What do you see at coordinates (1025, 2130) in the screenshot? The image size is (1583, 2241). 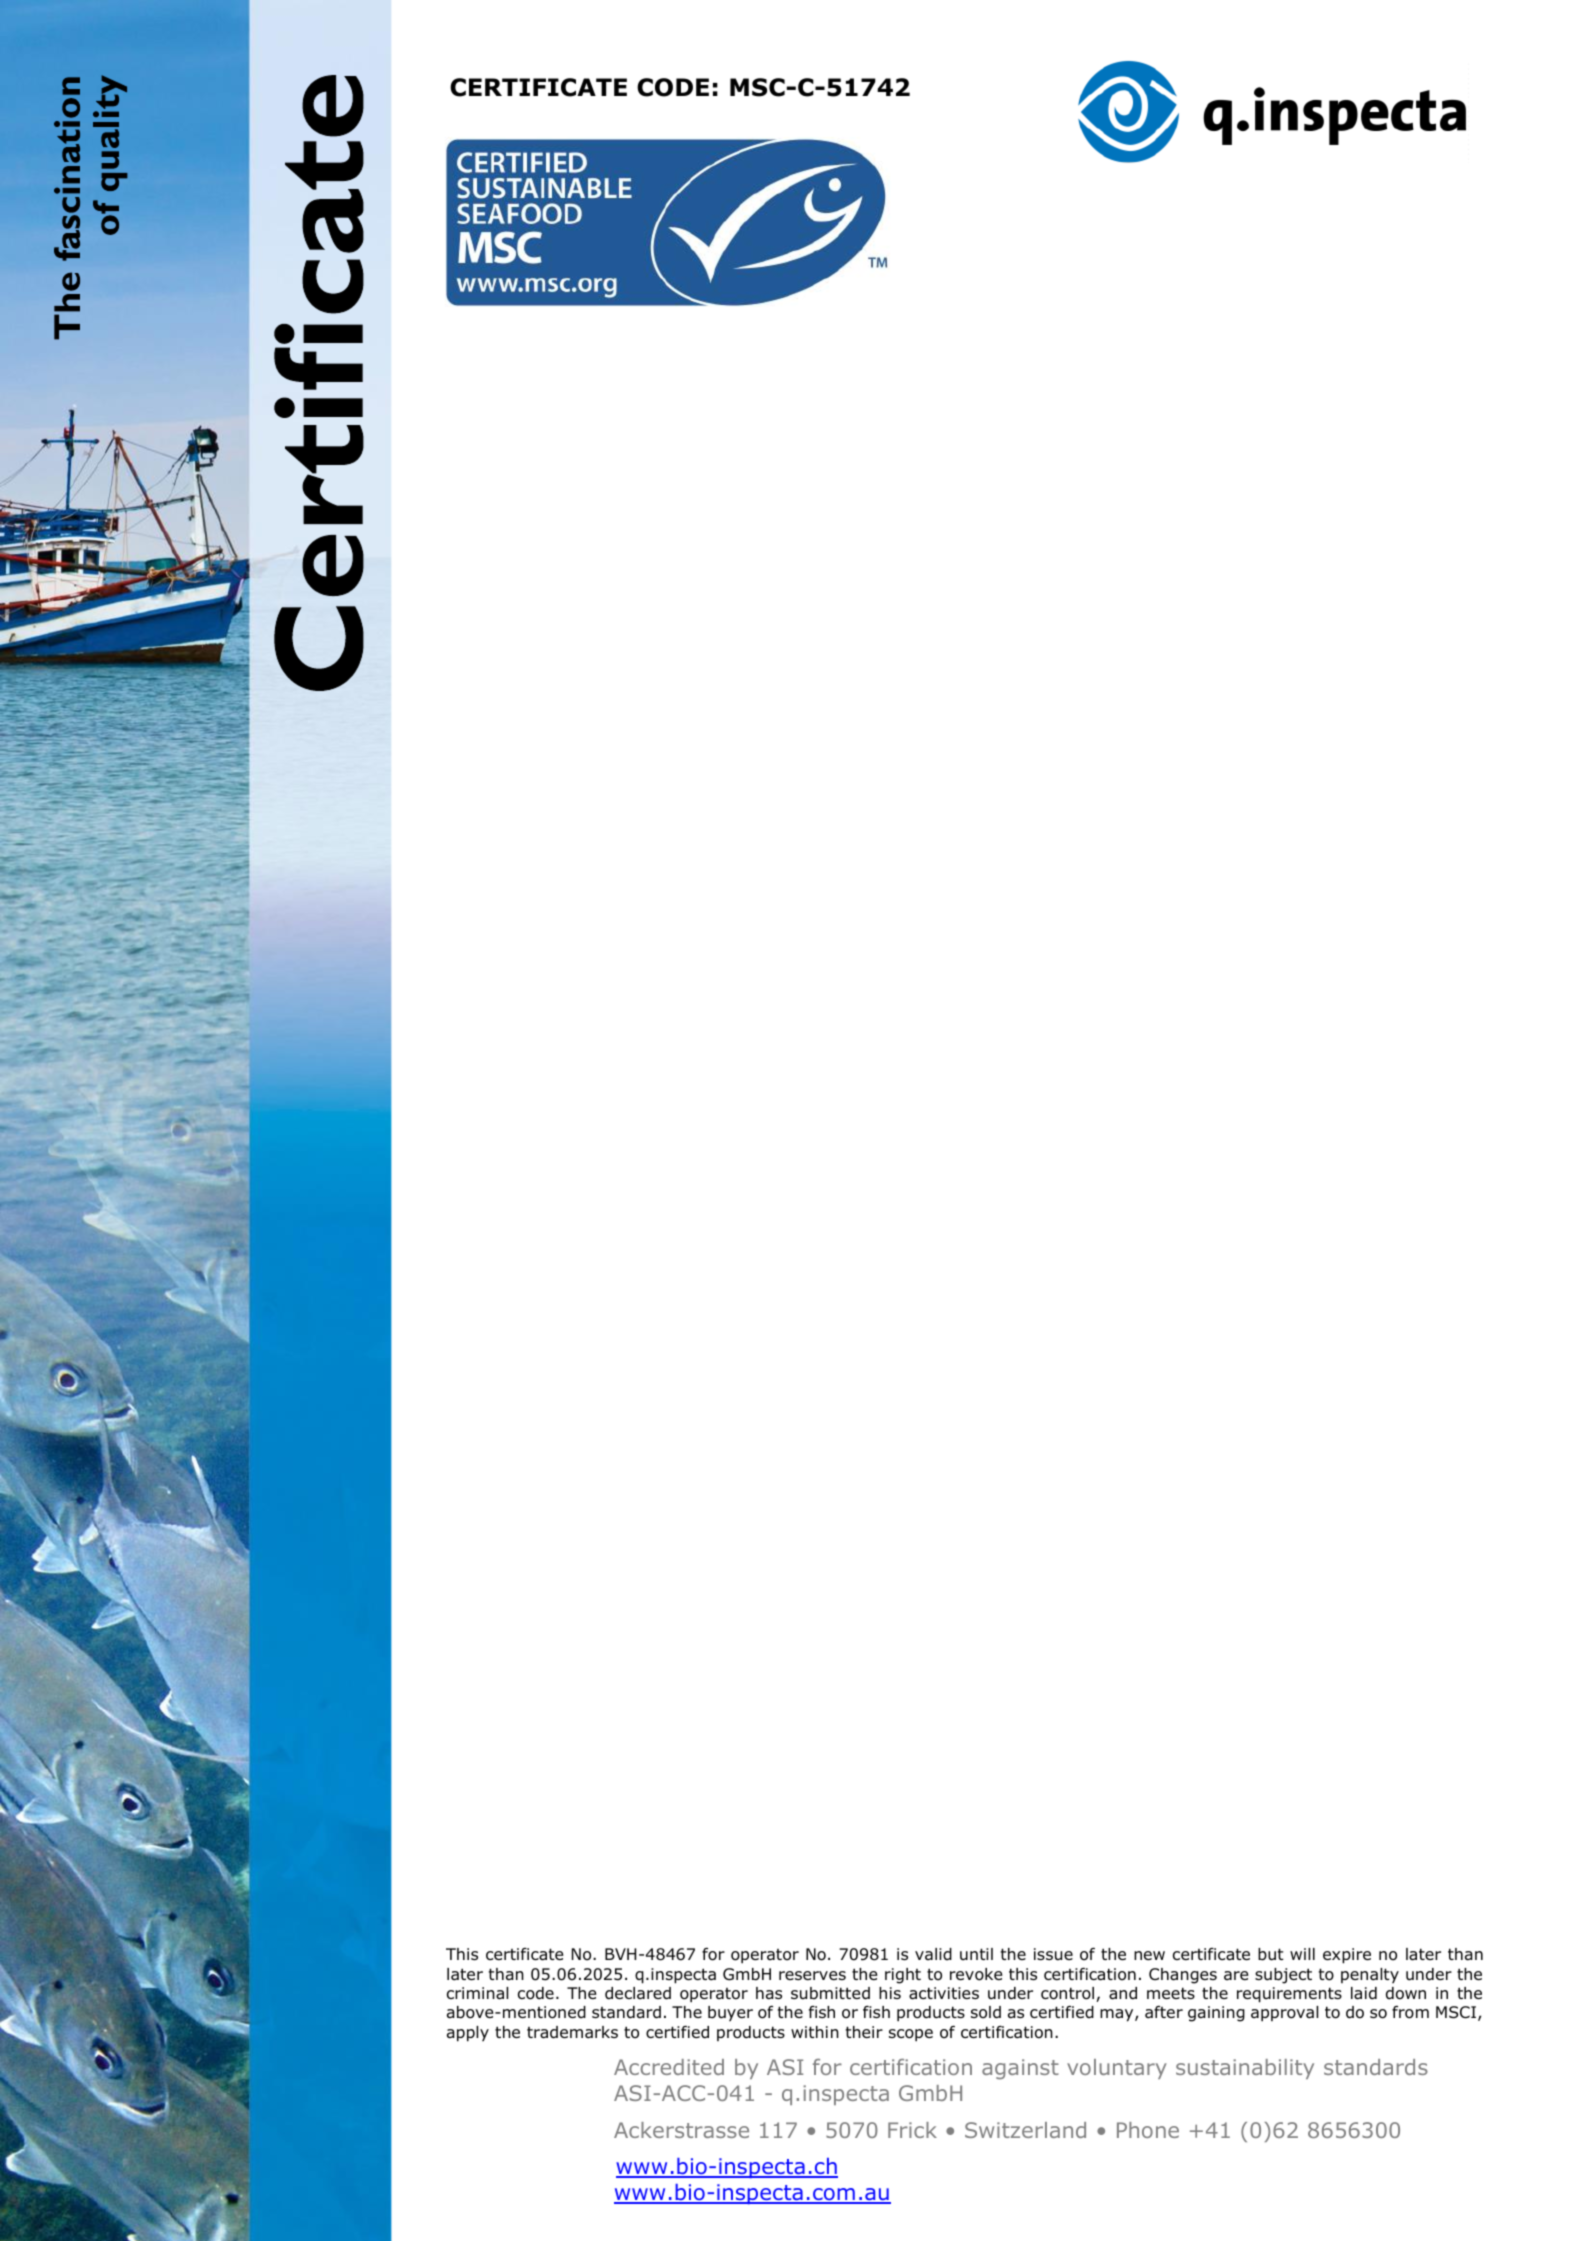 I see `Switzerland` at bounding box center [1025, 2130].
